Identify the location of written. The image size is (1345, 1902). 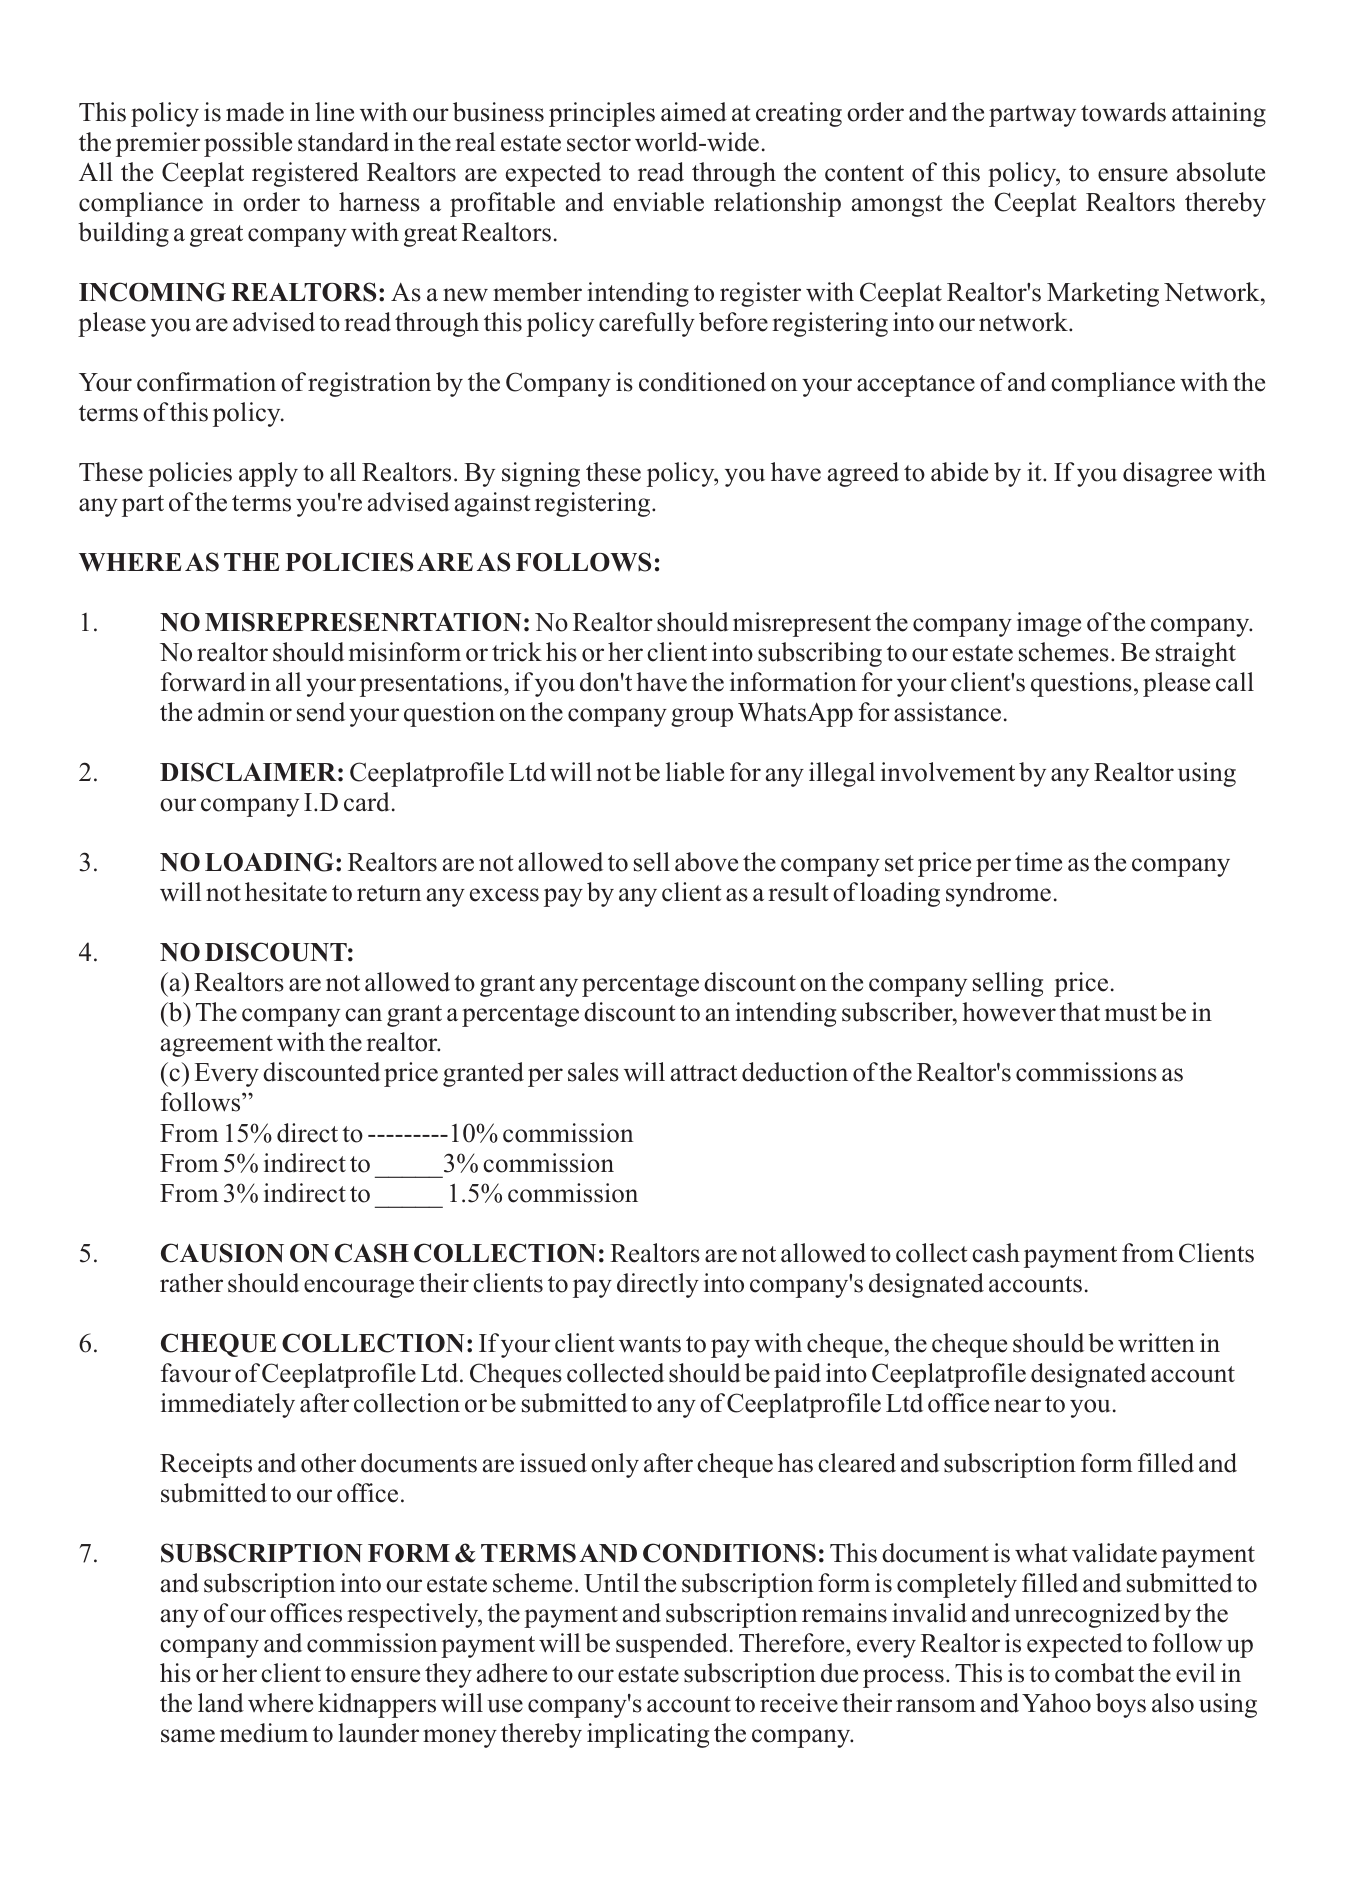
(1156, 1343).
